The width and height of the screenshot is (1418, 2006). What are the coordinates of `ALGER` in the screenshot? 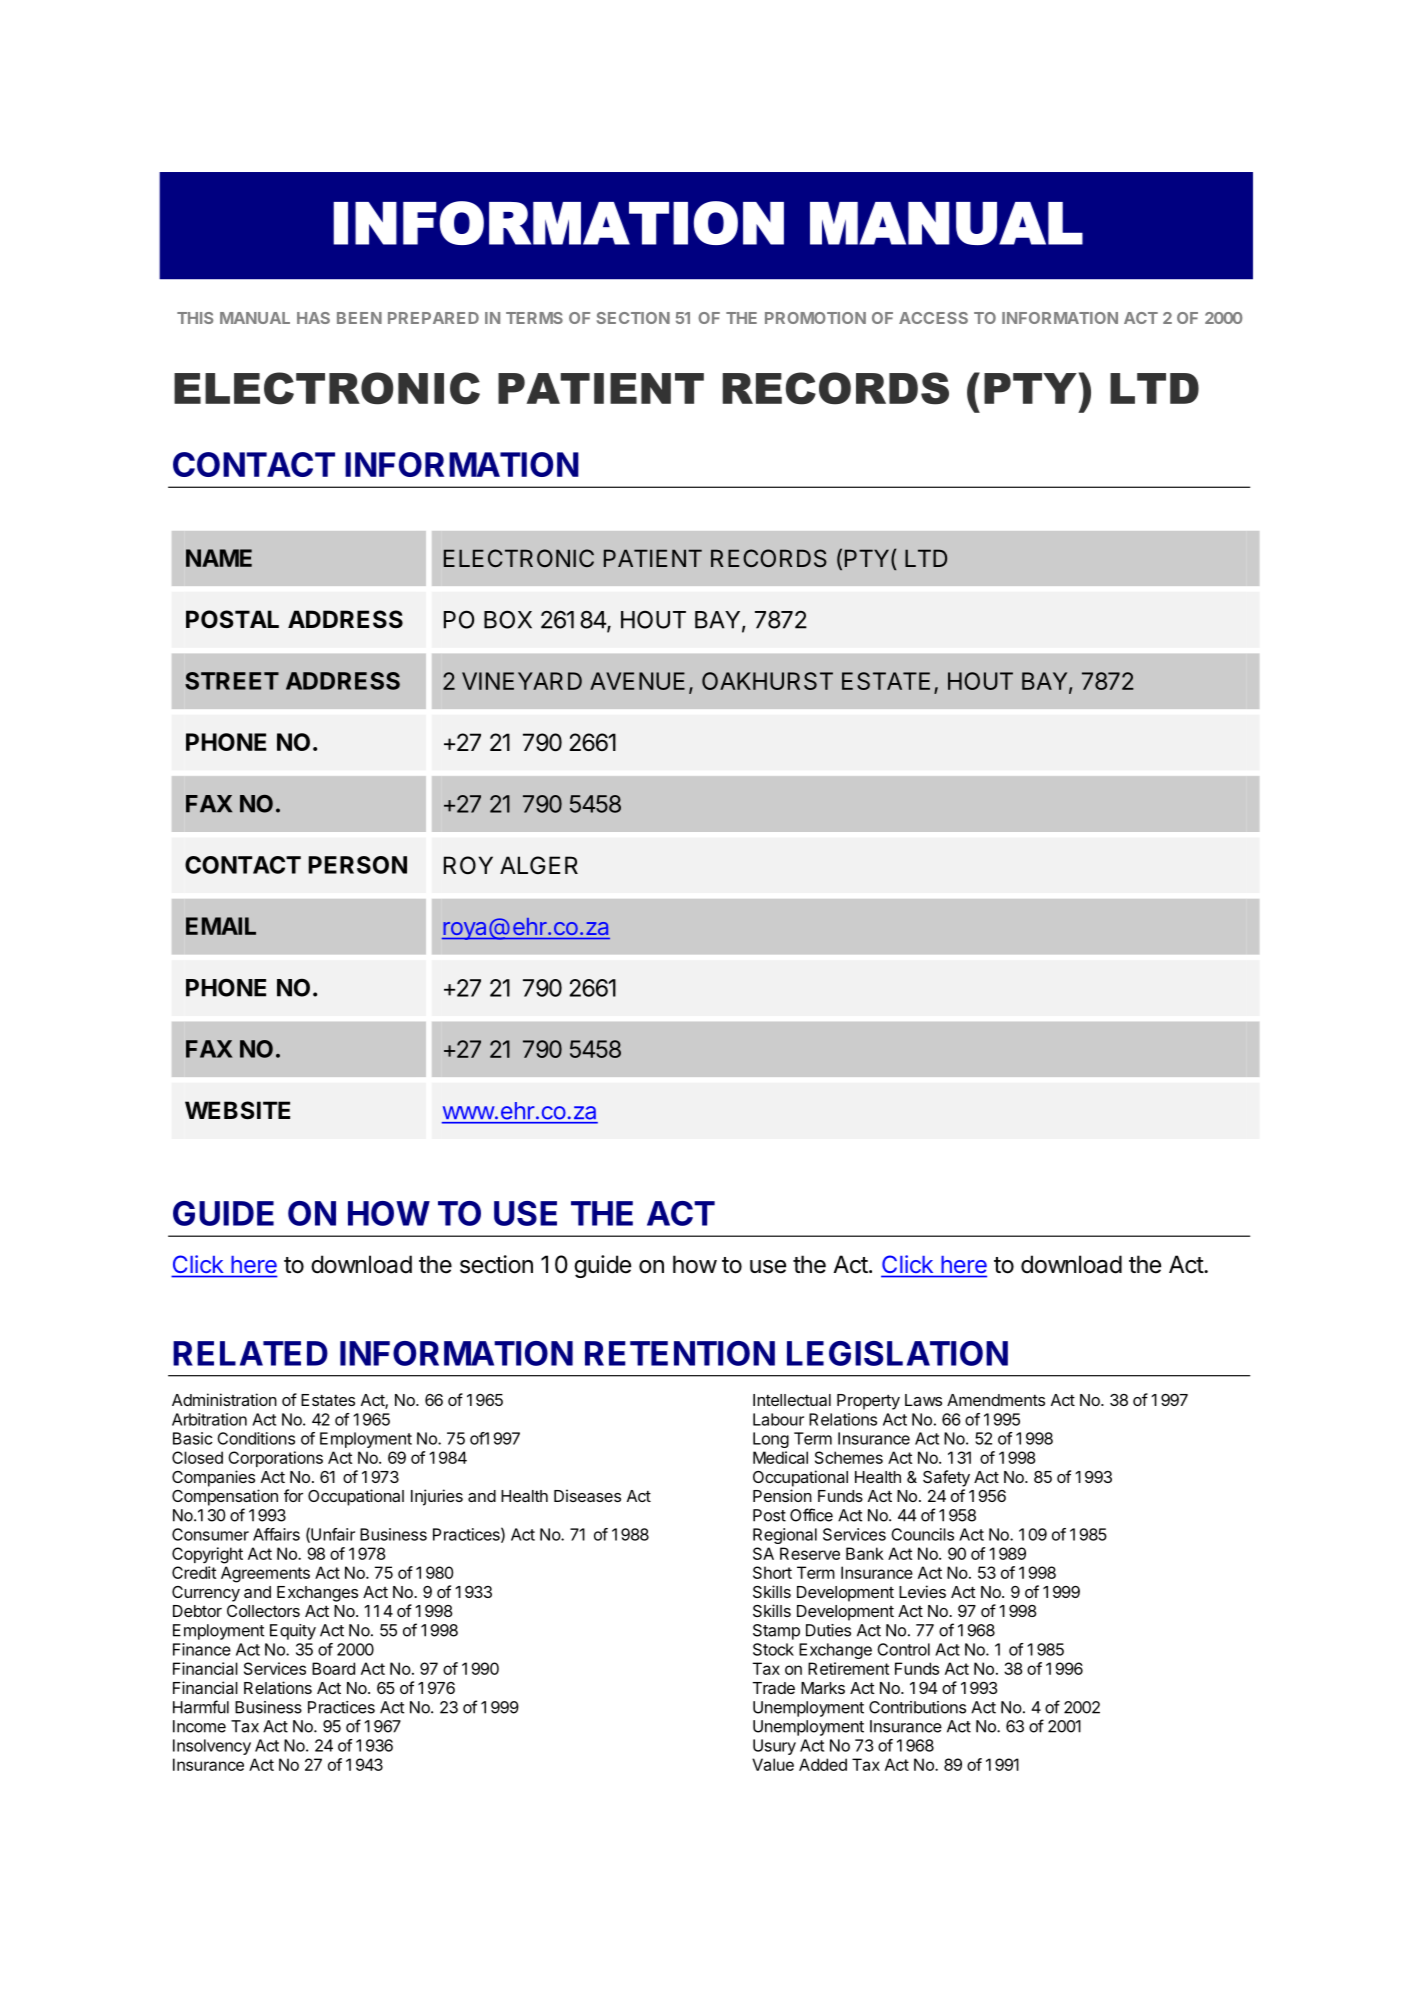 It's located at (539, 865).
